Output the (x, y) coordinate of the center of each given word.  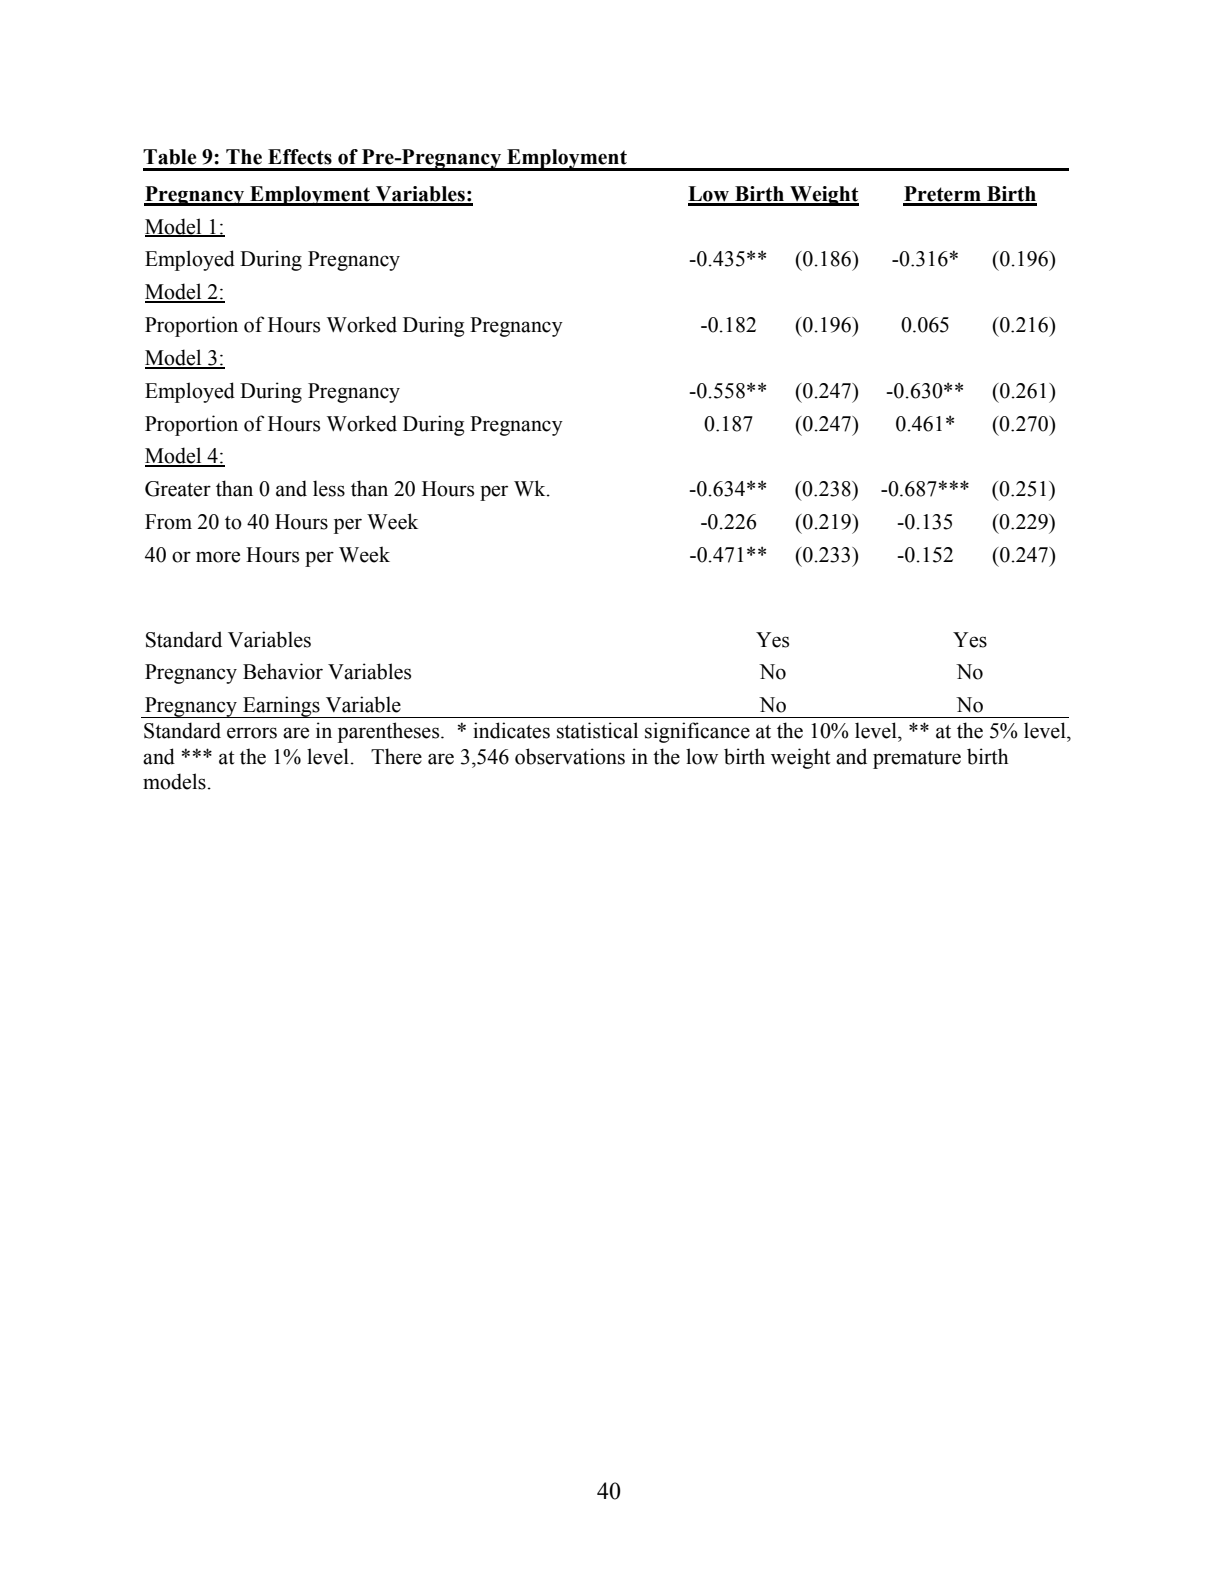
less (329, 488)
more (218, 557)
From (168, 522)
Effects (300, 157)
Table (170, 157)
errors (252, 733)
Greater (178, 489)
